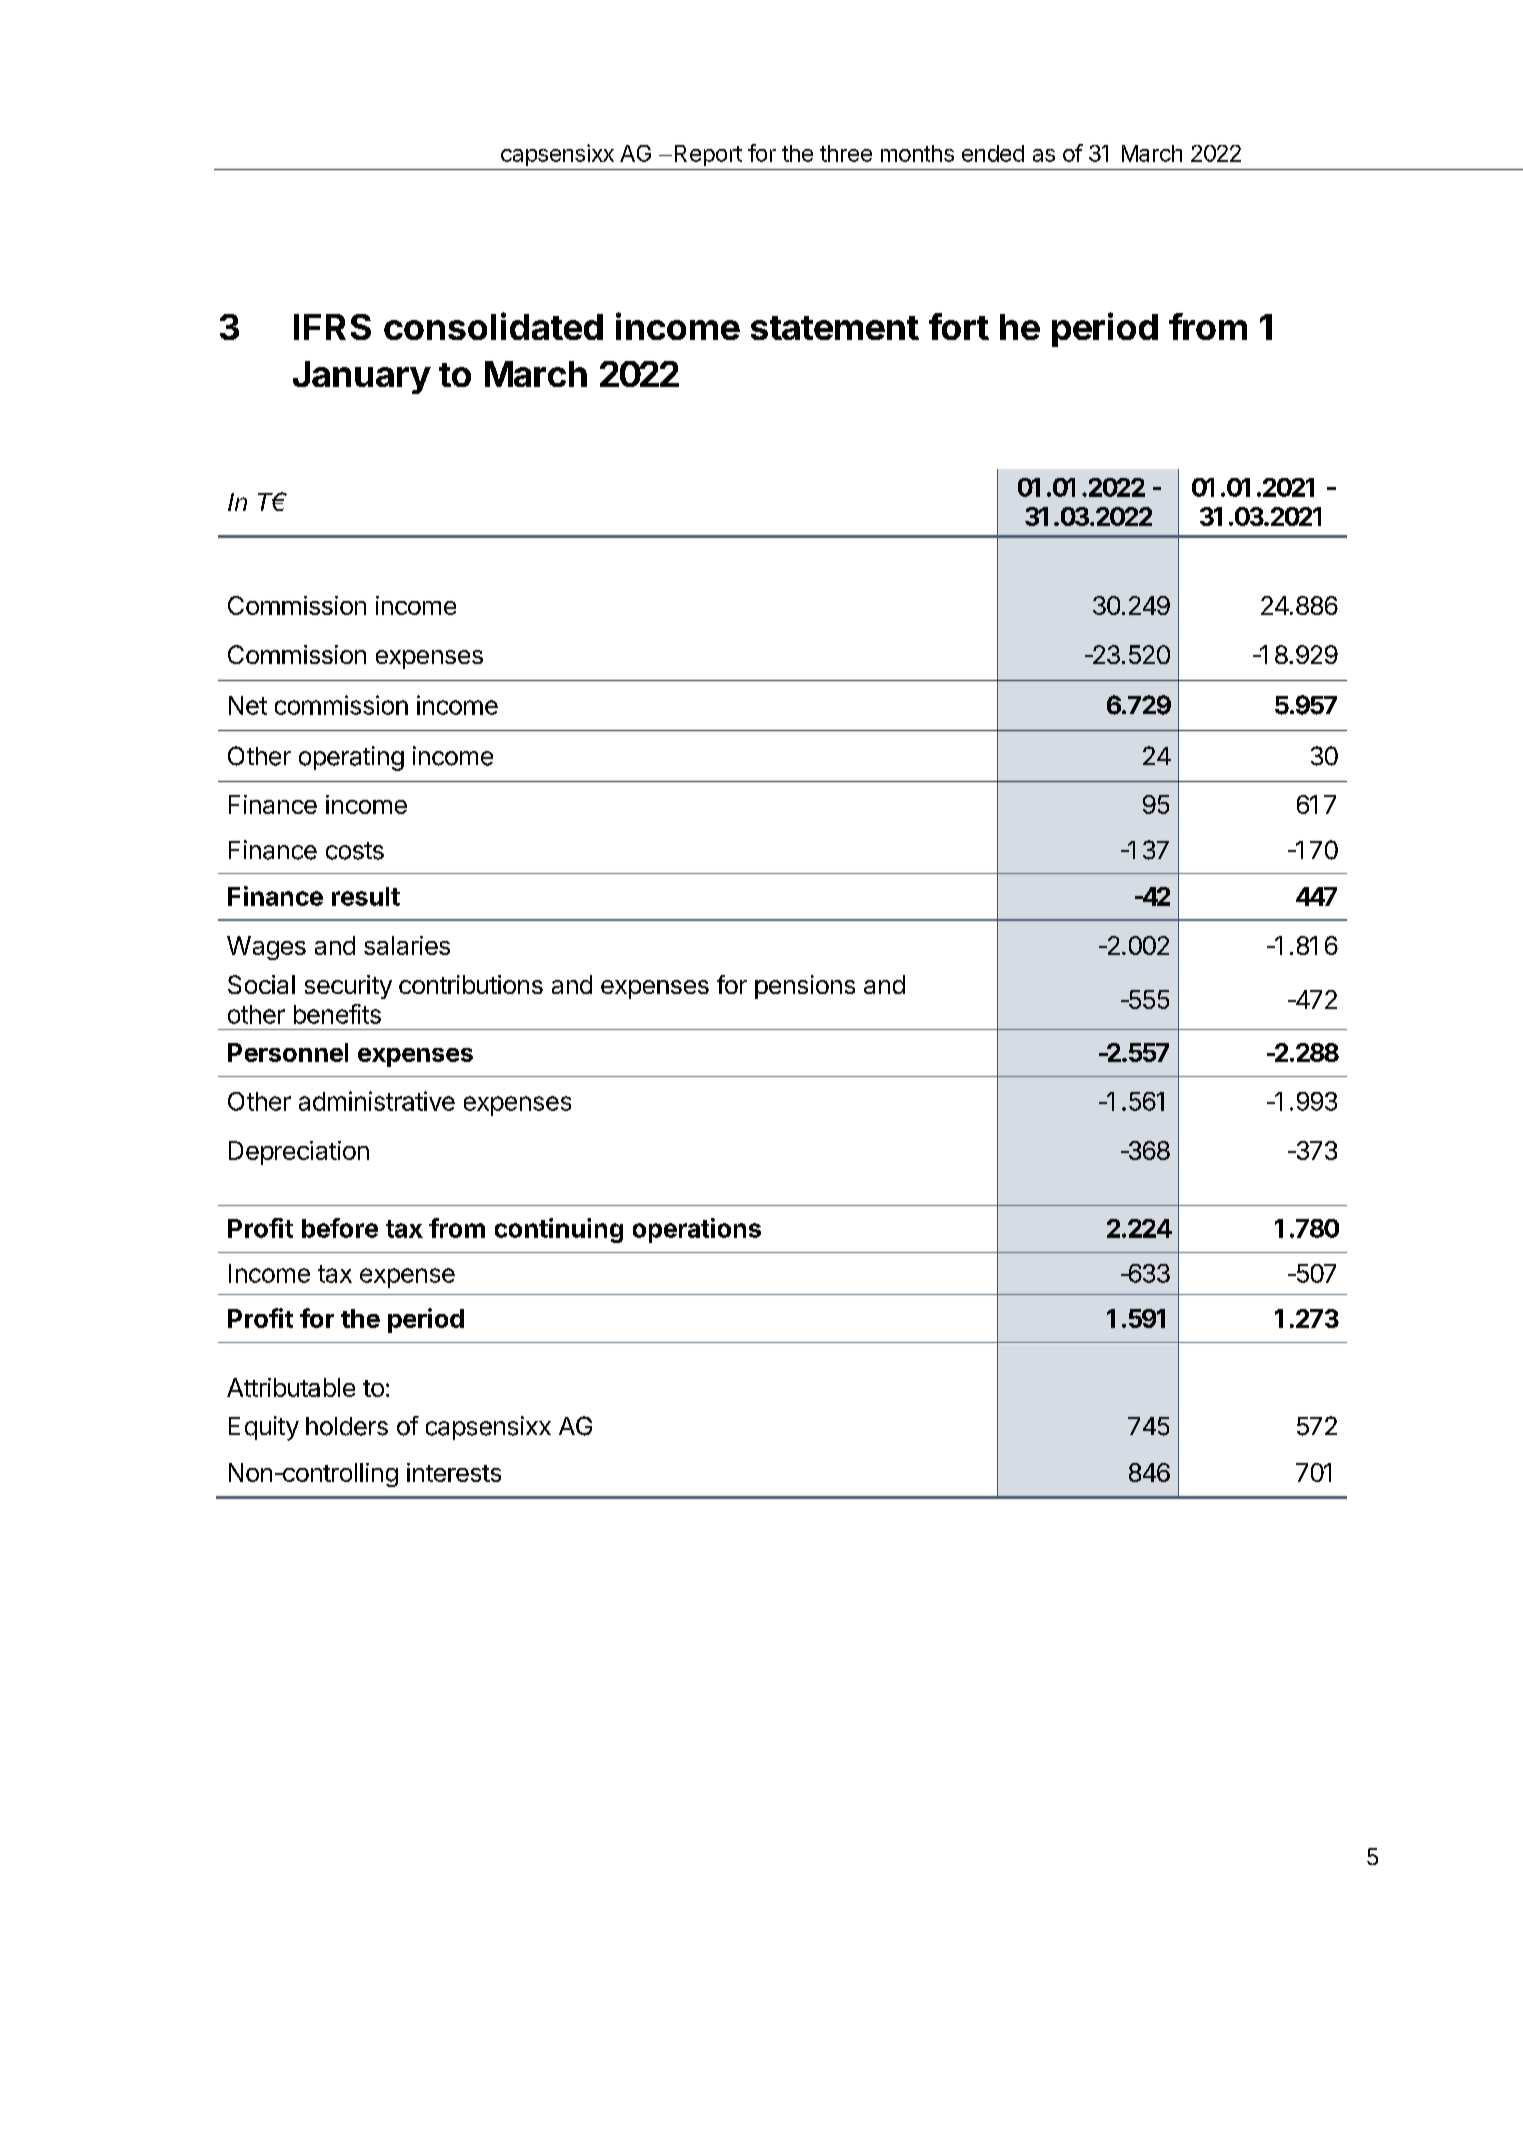 Image resolution: width=1523 pixels, height=2154 pixels. Describe the element at coordinates (917, 153) in the document. I see `months` at that location.
